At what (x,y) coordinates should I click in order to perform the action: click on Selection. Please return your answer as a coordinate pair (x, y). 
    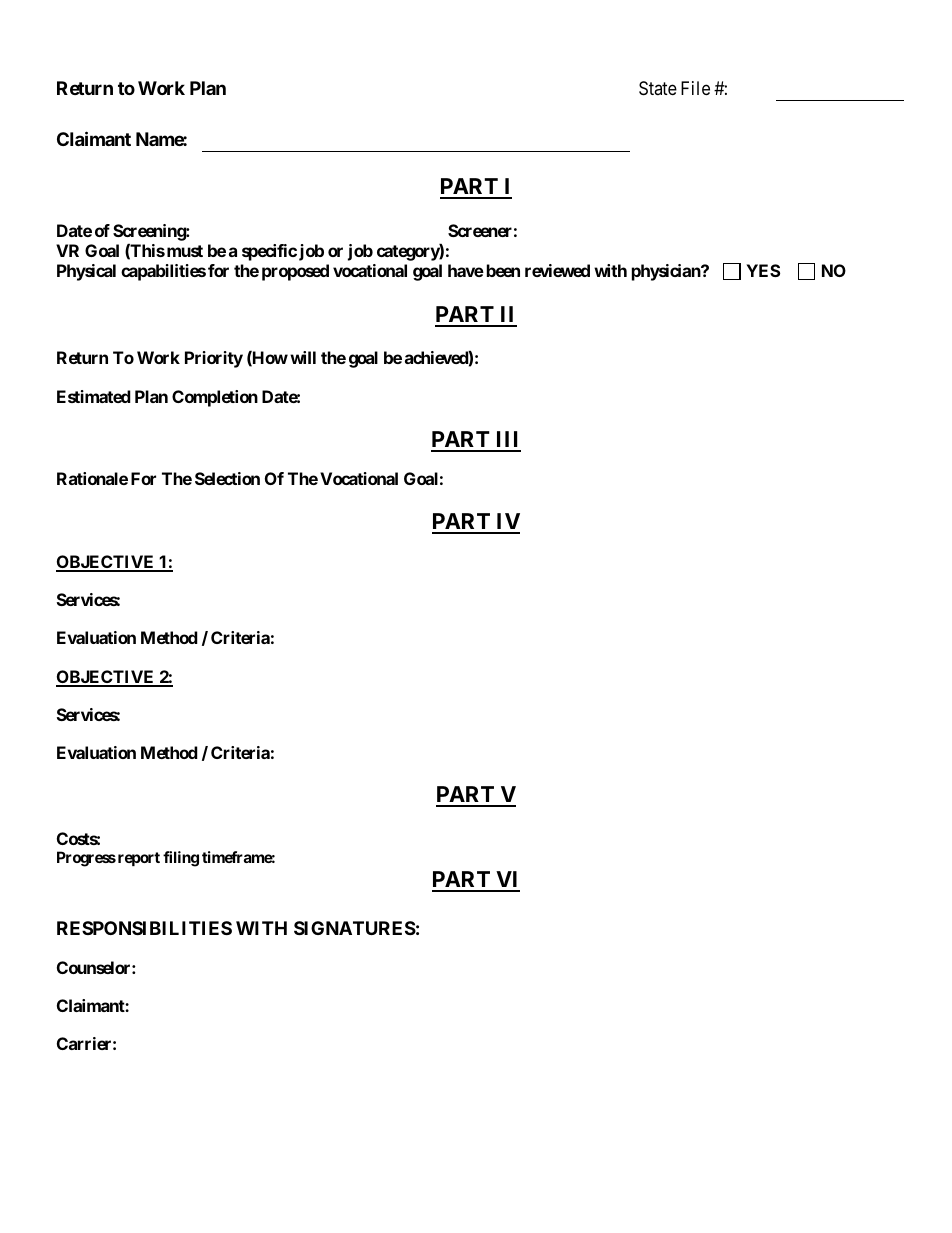
    Looking at the image, I should click on (227, 478).
